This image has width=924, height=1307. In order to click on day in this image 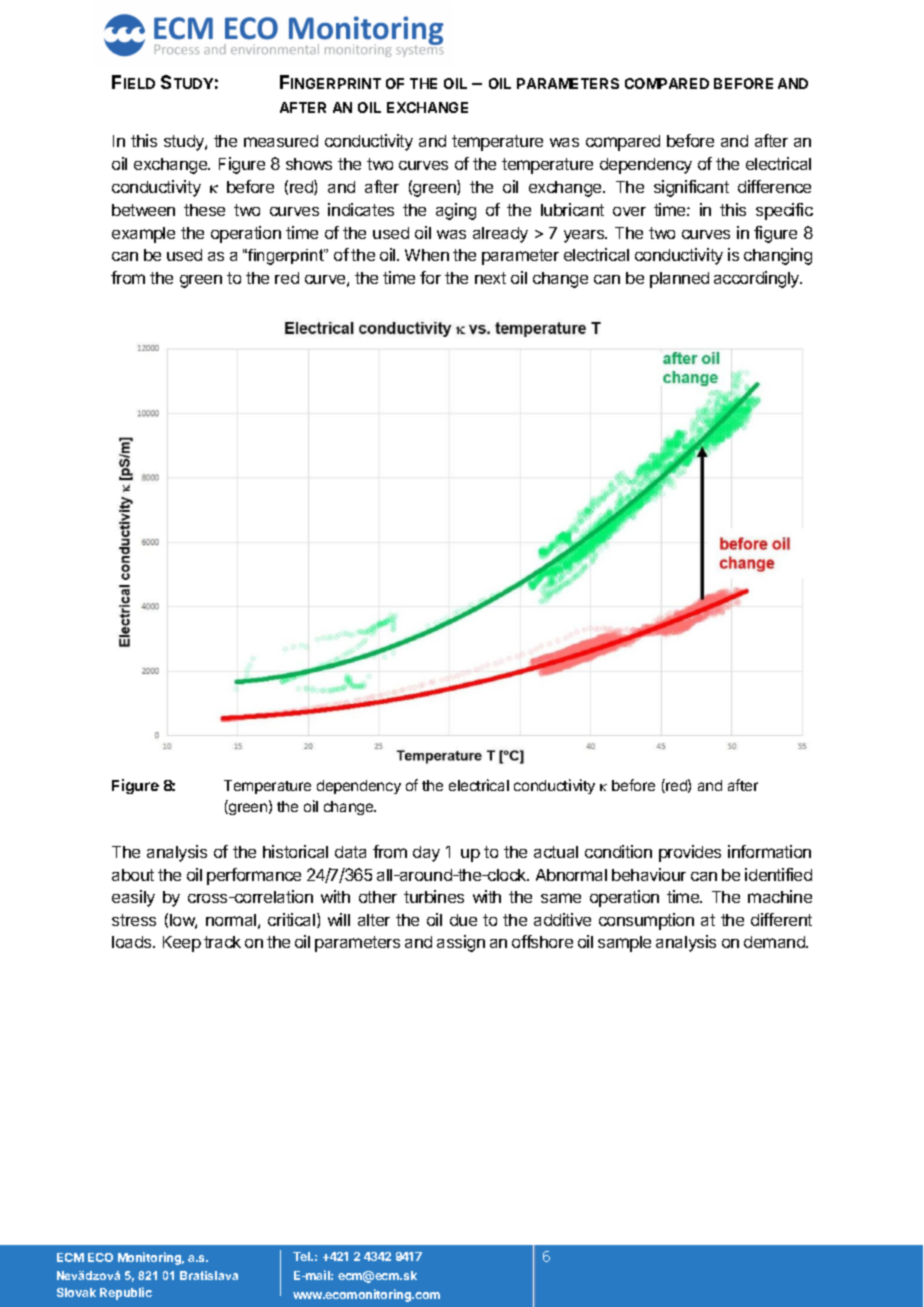, I will do `click(426, 854)`.
